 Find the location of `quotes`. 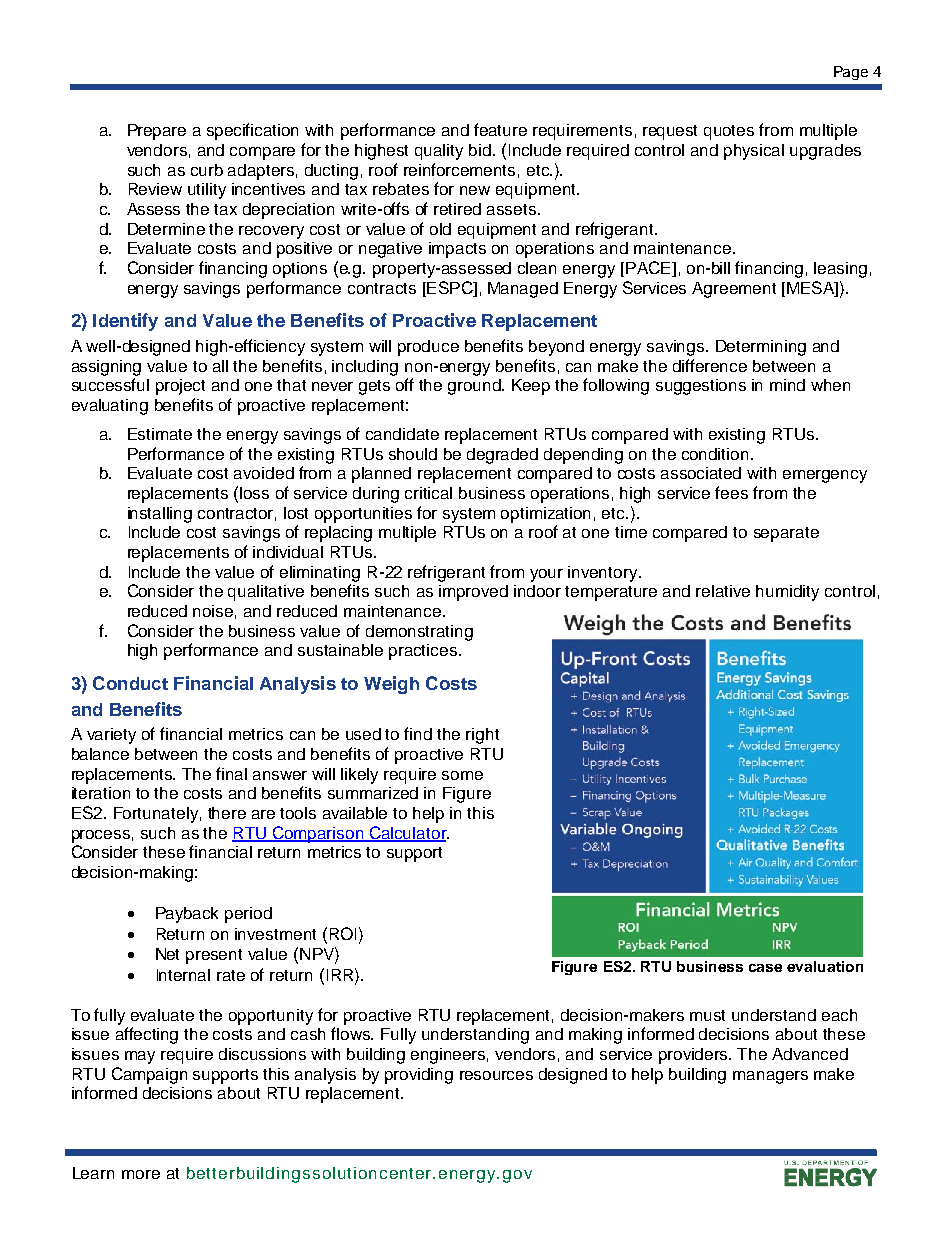

quotes is located at coordinates (729, 132).
